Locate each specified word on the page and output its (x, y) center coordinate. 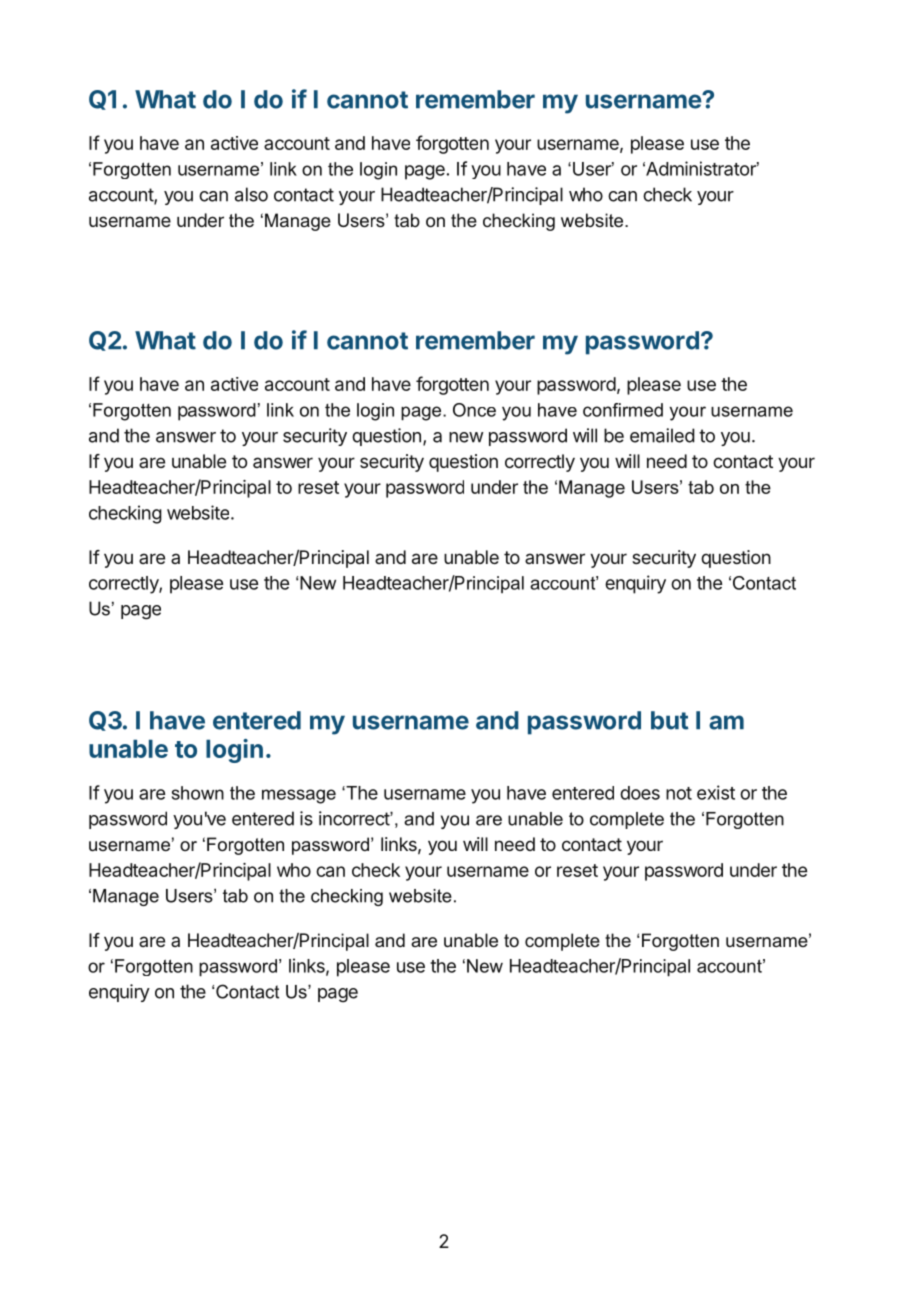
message (299, 796)
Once (474, 410)
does (640, 793)
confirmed (623, 410)
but (670, 720)
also (251, 194)
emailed (662, 435)
